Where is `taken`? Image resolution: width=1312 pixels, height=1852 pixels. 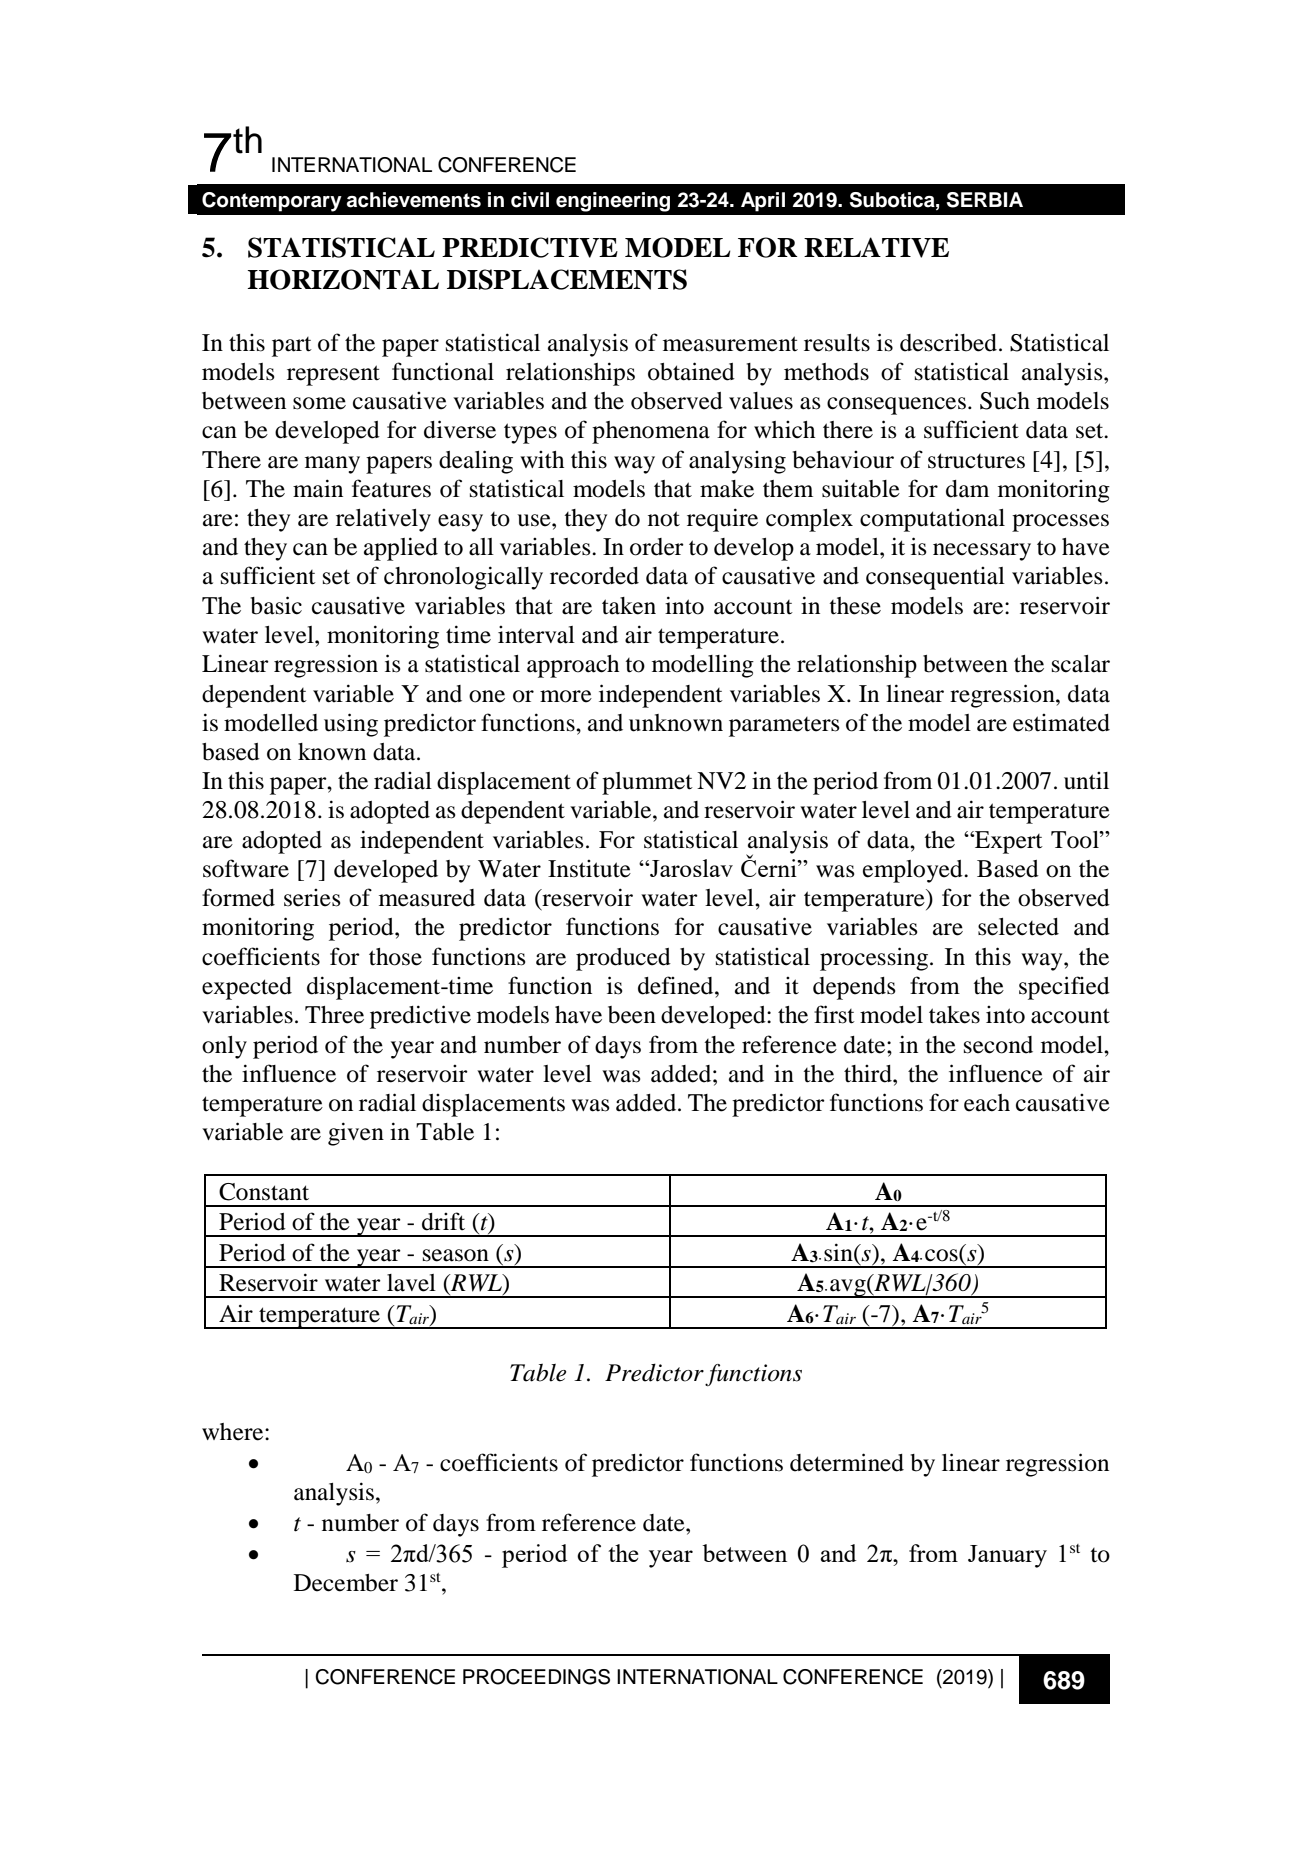 taken is located at coordinates (629, 606).
